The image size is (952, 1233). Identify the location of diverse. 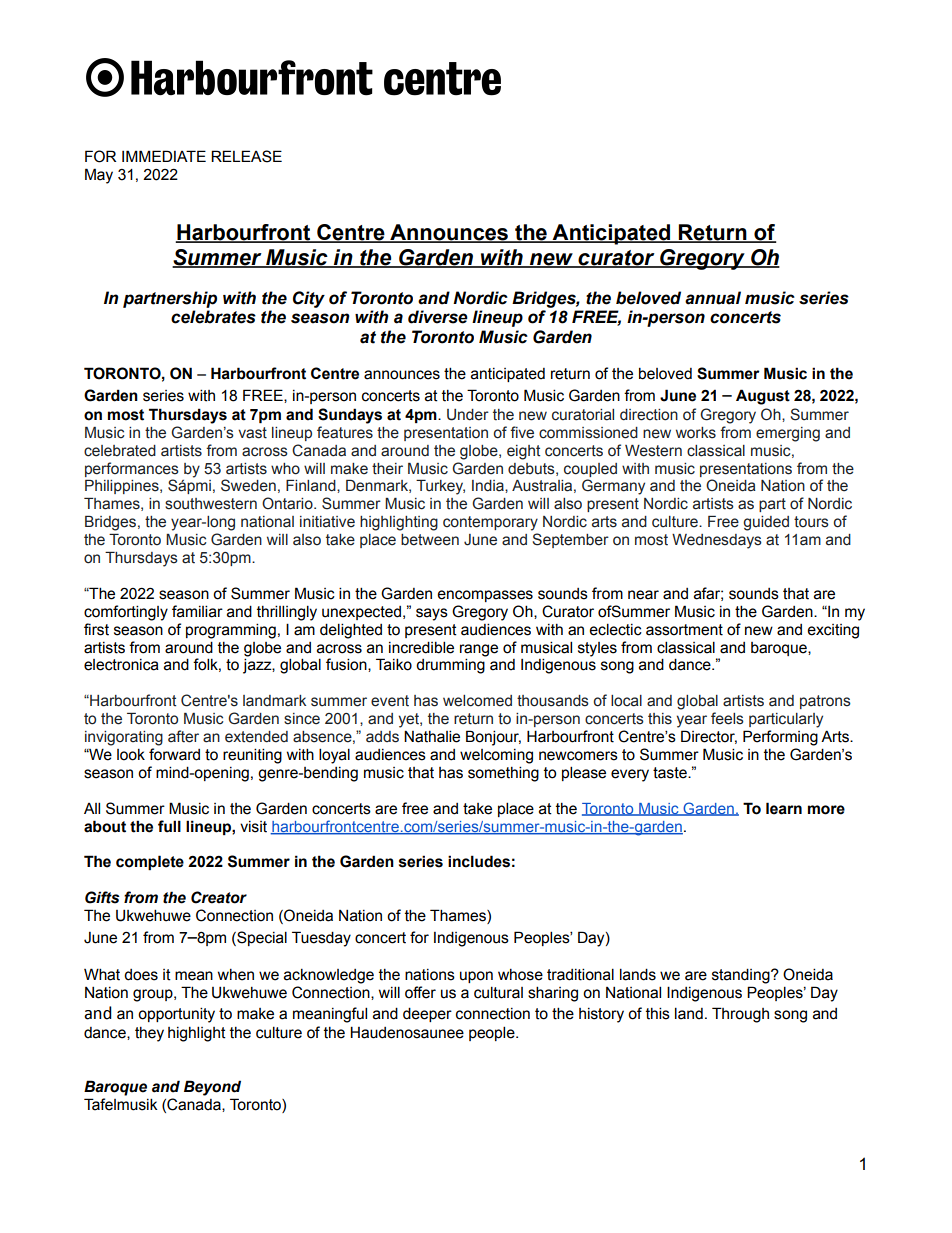
(438, 317).
